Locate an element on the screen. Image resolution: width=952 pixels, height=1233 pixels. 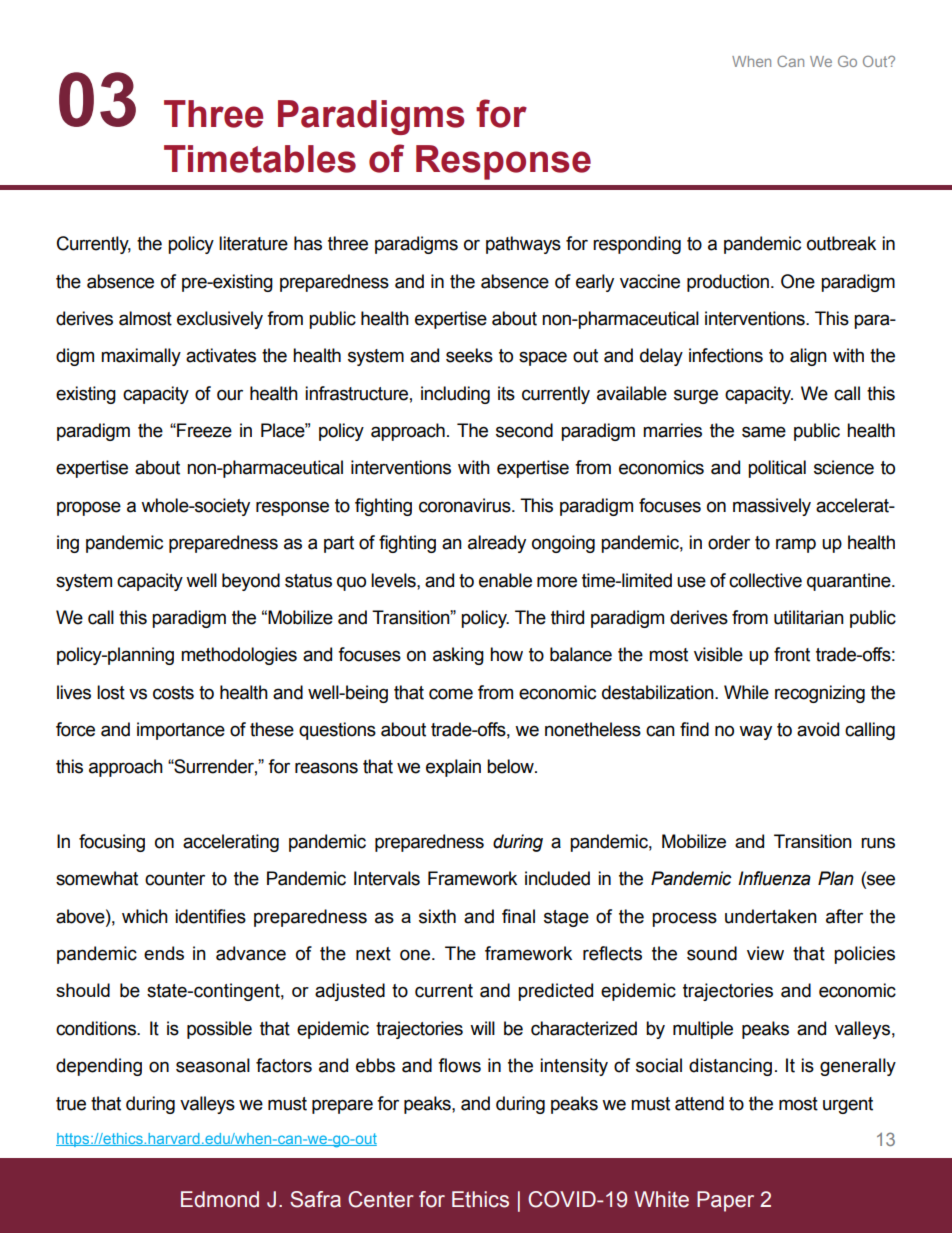
avoid is located at coordinates (818, 729).
